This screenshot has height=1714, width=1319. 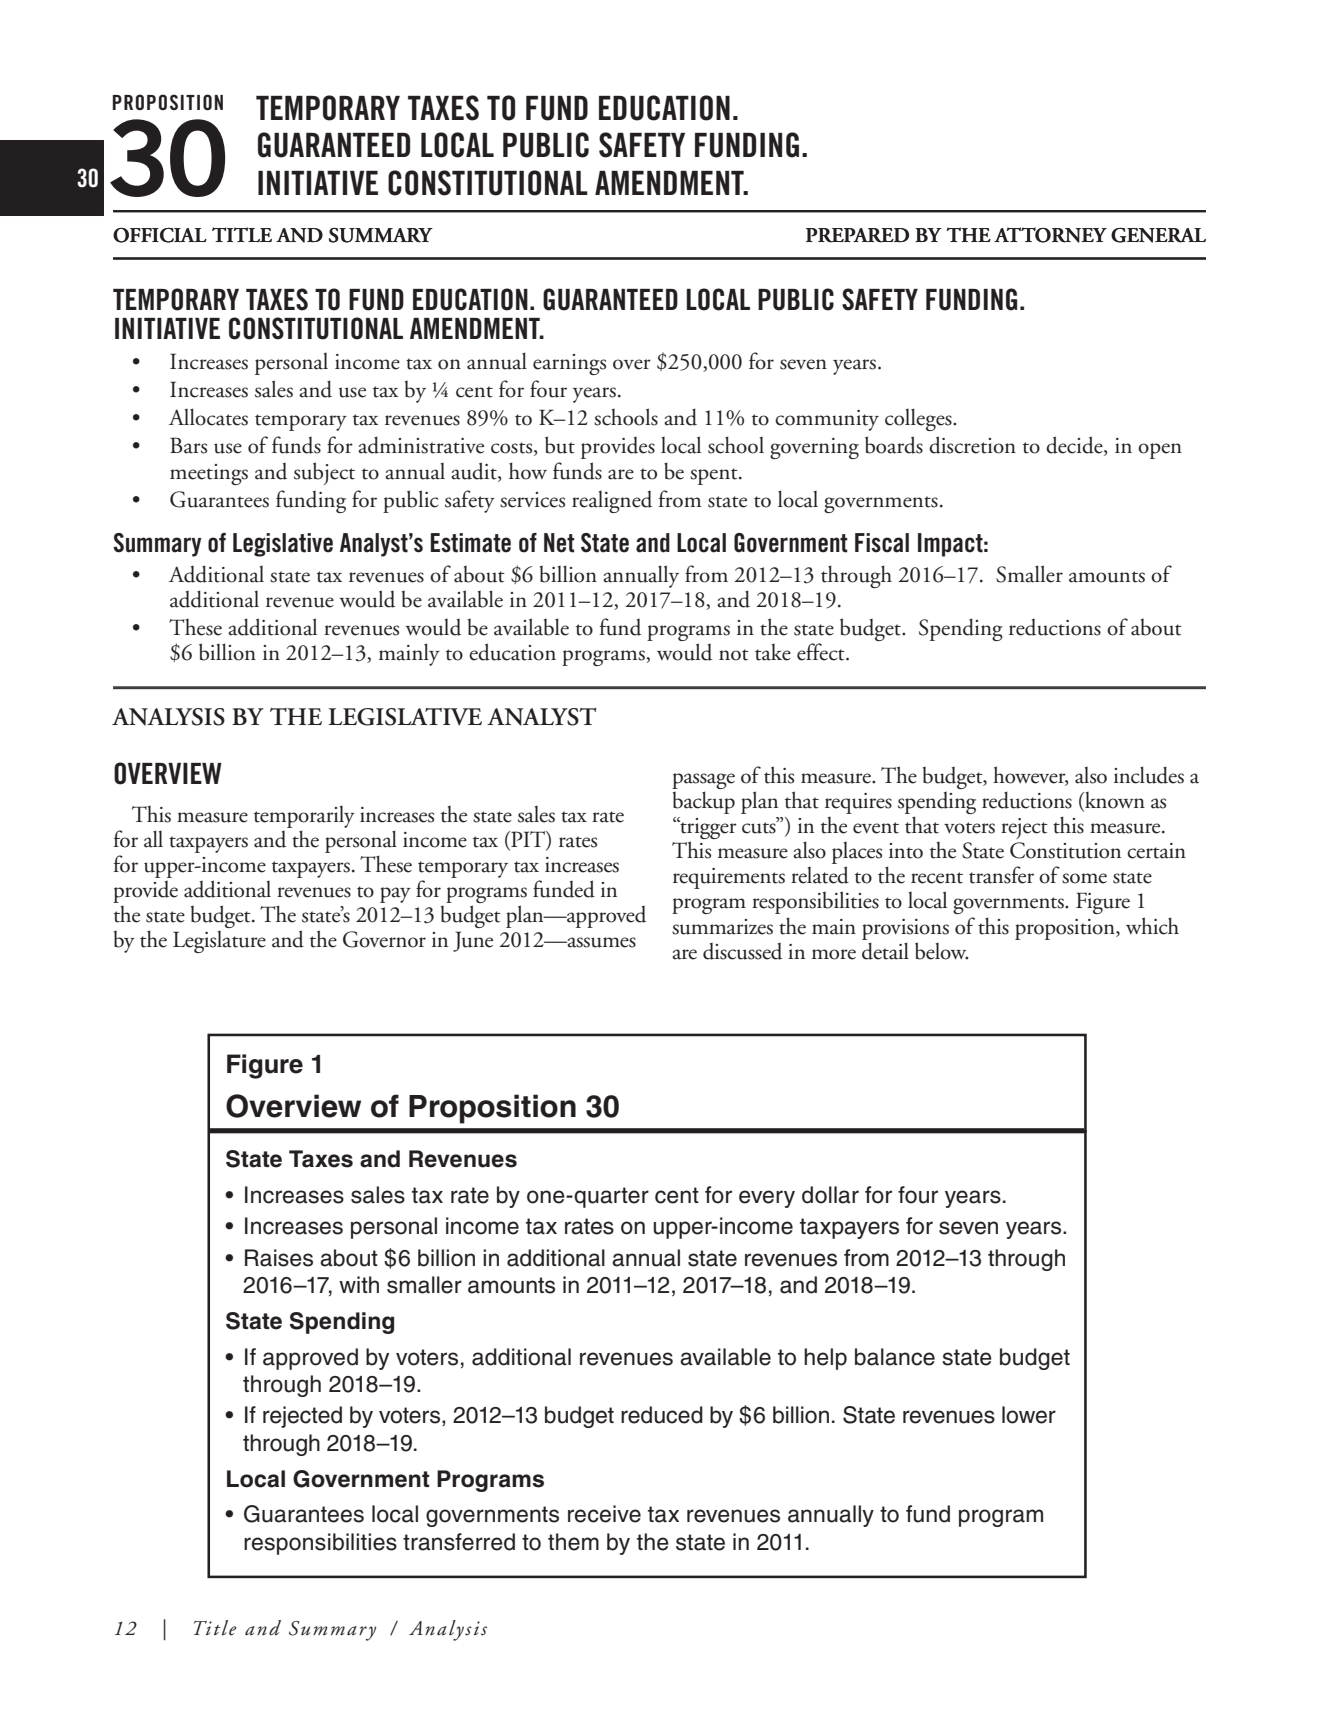 I want to click on earnings, so click(x=569, y=364).
